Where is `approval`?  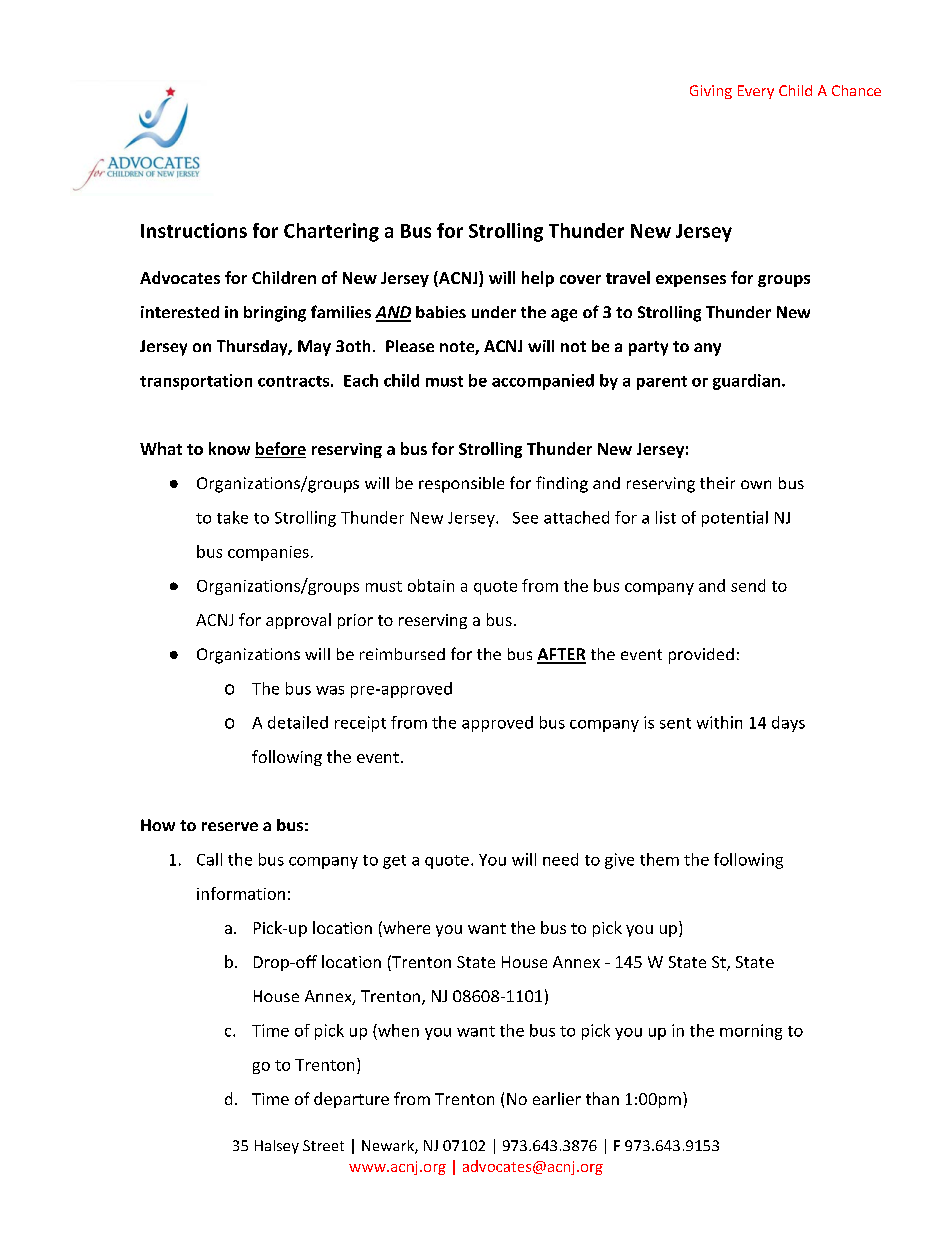 approval is located at coordinates (298, 621).
